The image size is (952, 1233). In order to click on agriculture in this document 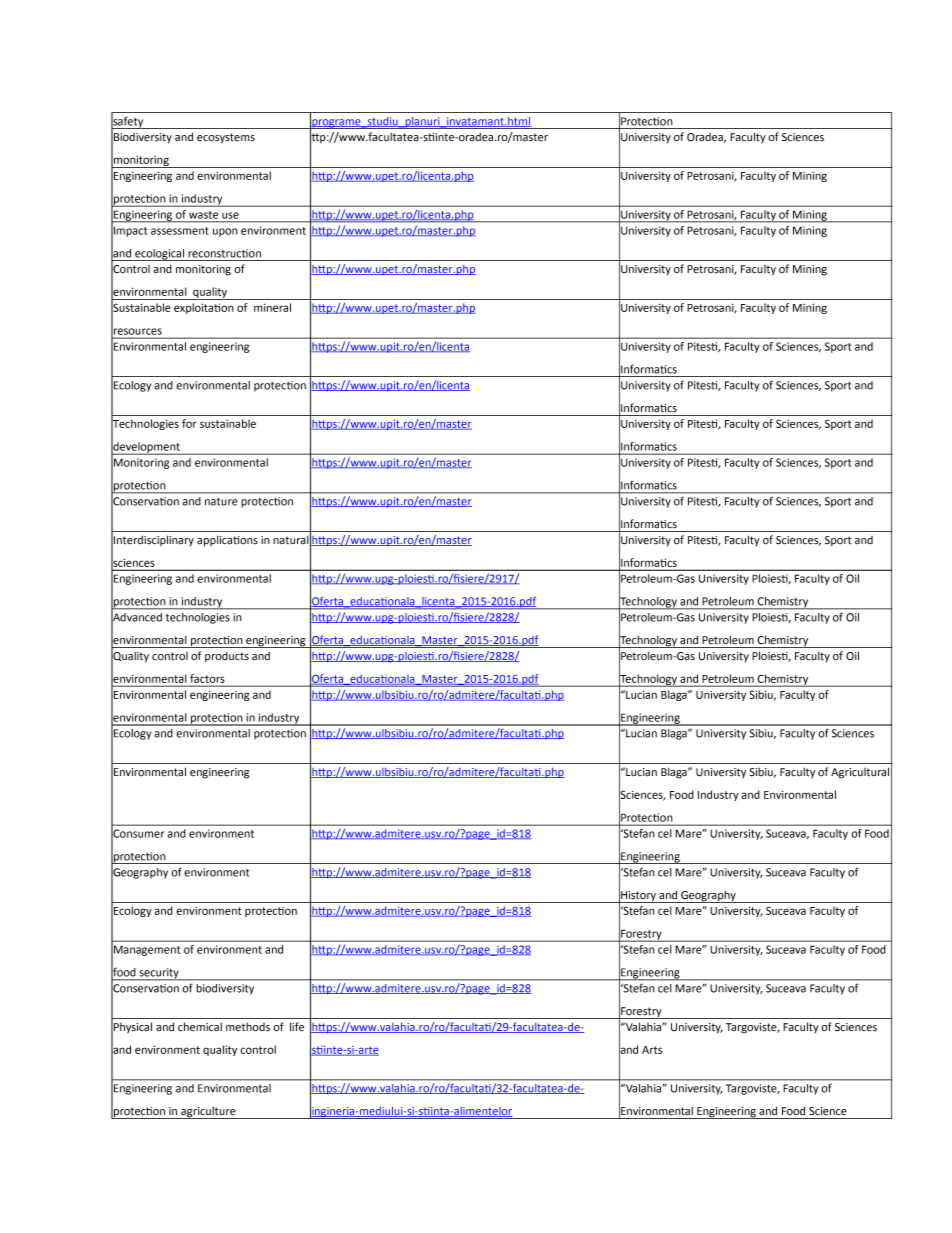, I will do `click(208, 1113)`.
